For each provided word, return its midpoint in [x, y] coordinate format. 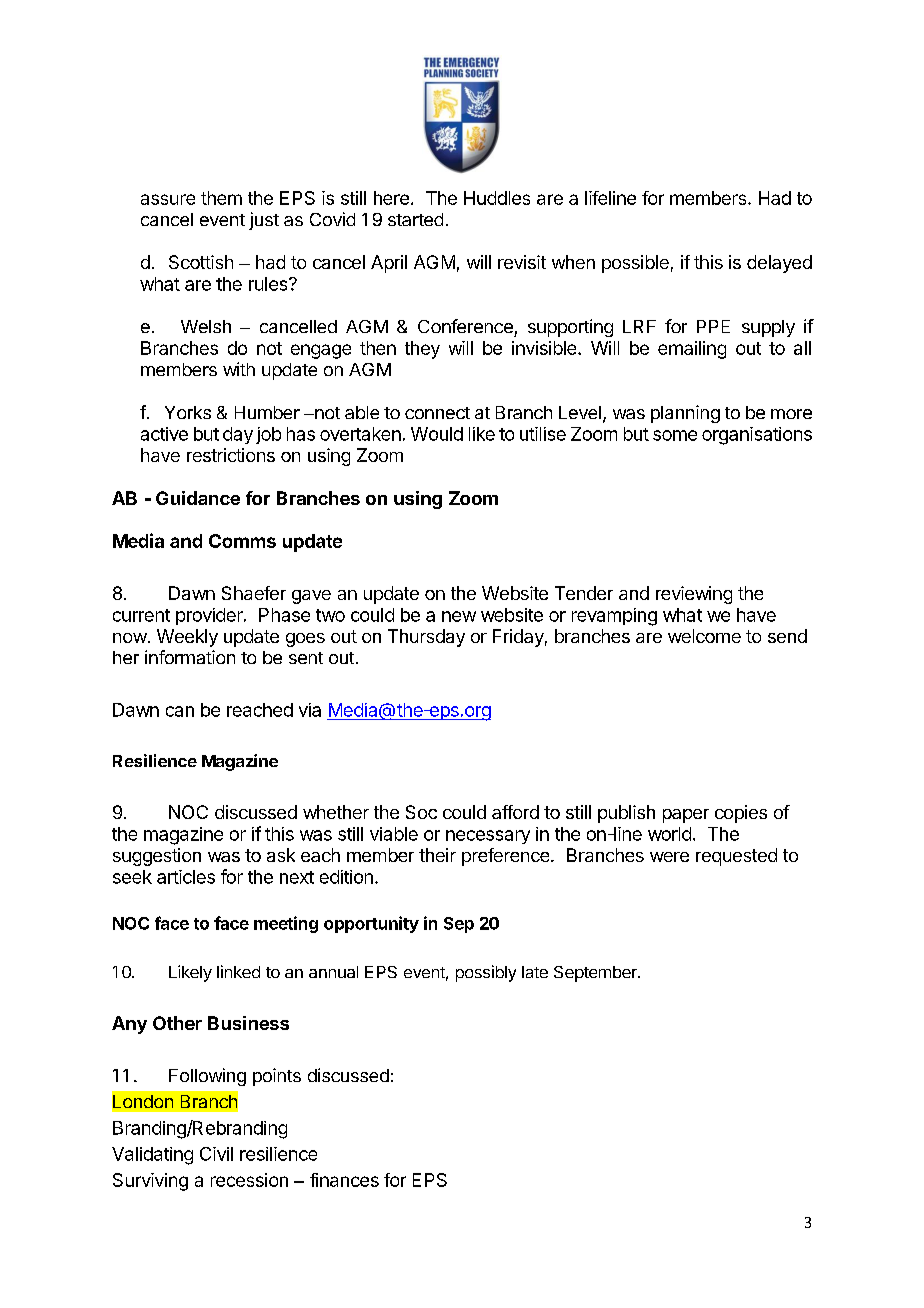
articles [186, 877]
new [459, 616]
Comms [242, 541]
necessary [488, 837]
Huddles [497, 198]
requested [736, 857]
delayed [779, 264]
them [221, 198]
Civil [216, 1154]
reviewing [694, 595]
